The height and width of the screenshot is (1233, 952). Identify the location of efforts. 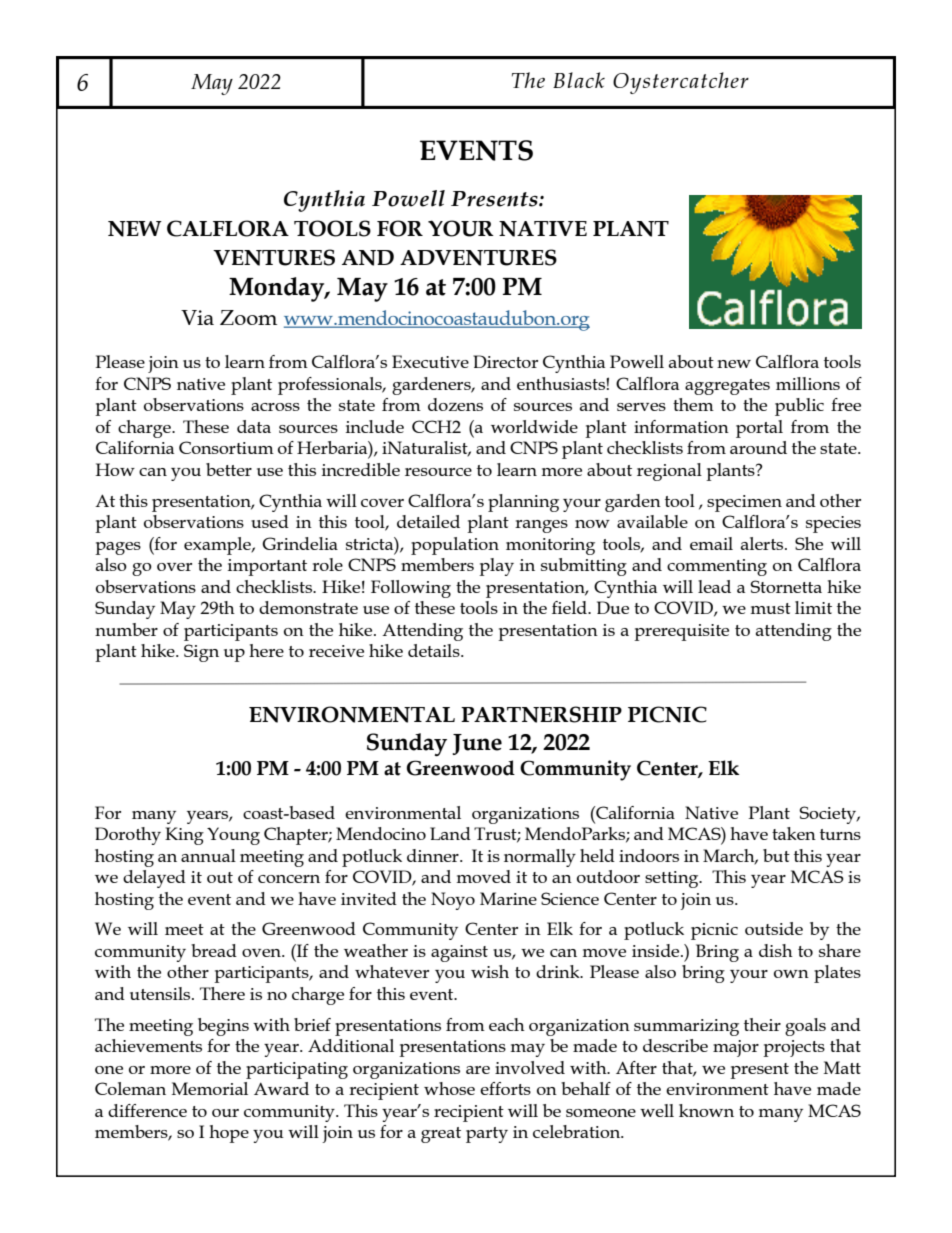
(505, 1088).
